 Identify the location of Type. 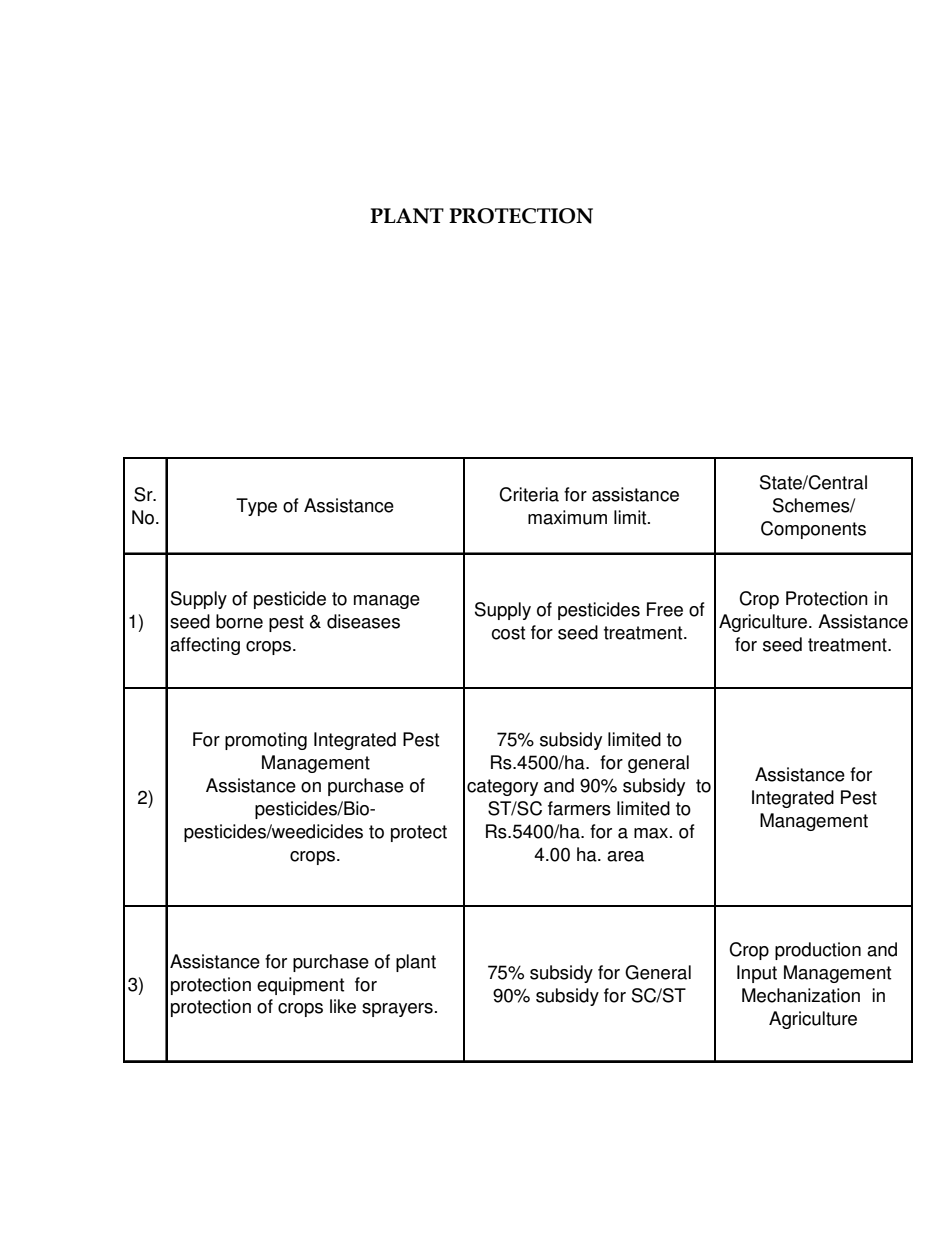
(256, 507).
